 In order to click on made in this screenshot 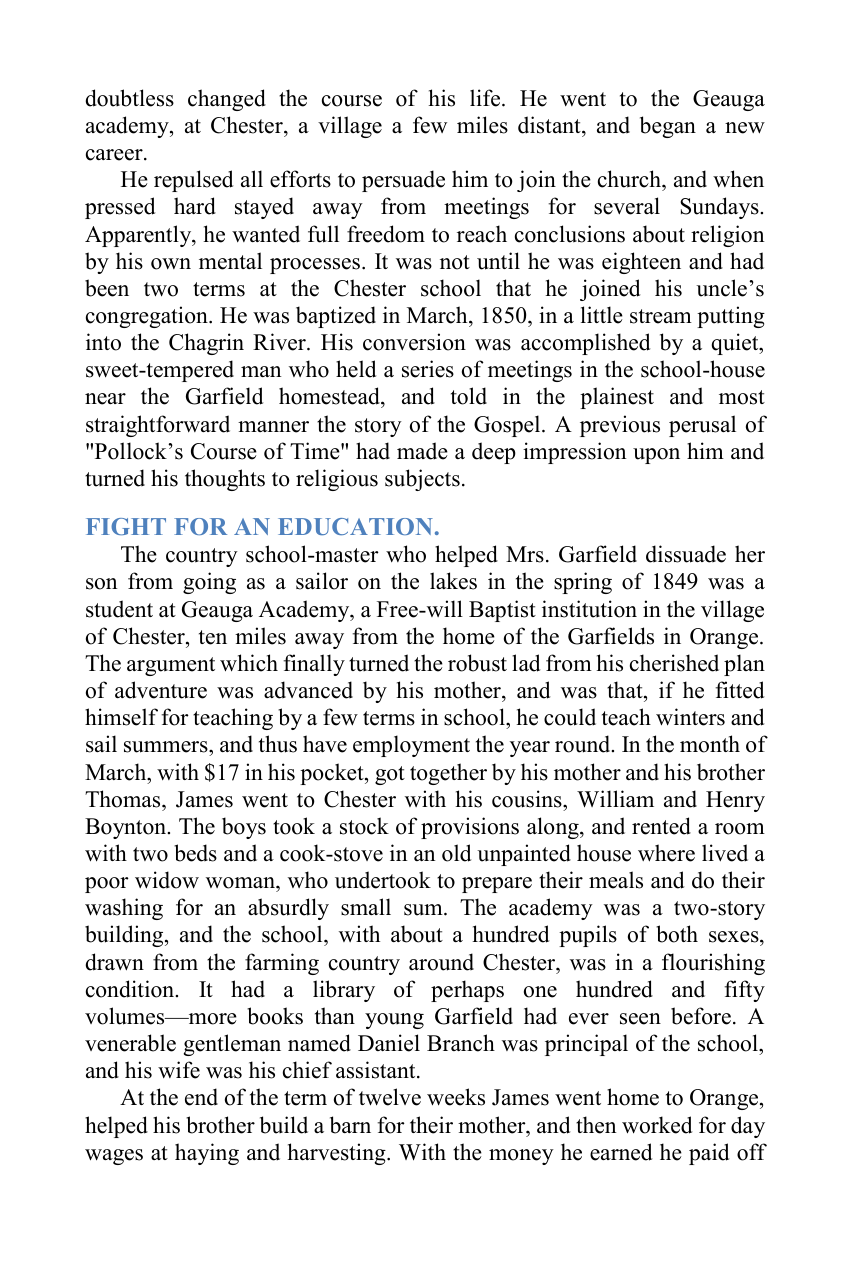, I will do `click(422, 451)`.
